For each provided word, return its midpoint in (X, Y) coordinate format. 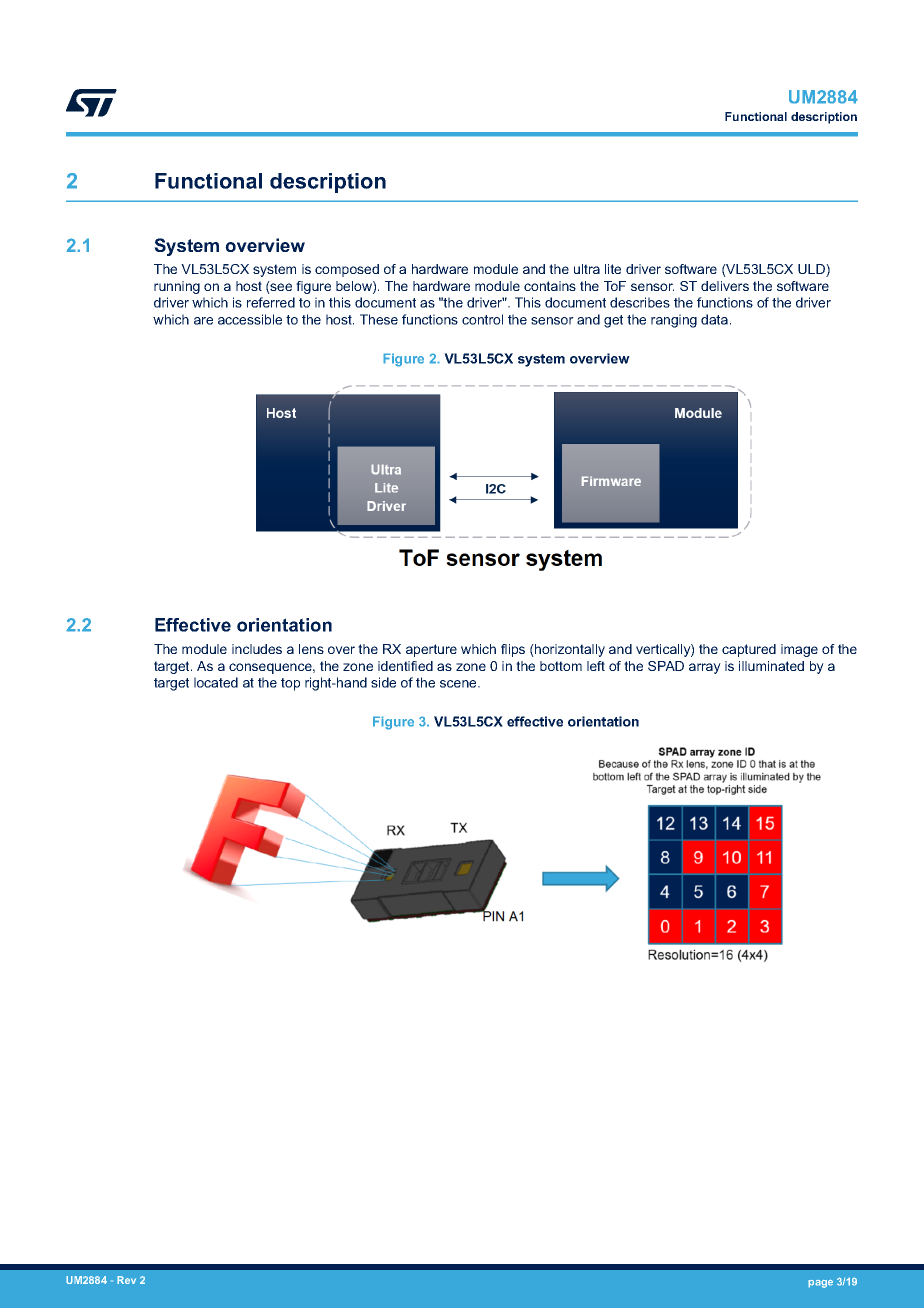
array (705, 668)
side (383, 682)
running (177, 287)
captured (749, 650)
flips (513, 650)
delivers (725, 286)
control (482, 319)
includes (257, 649)
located (216, 682)
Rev (126, 1280)
